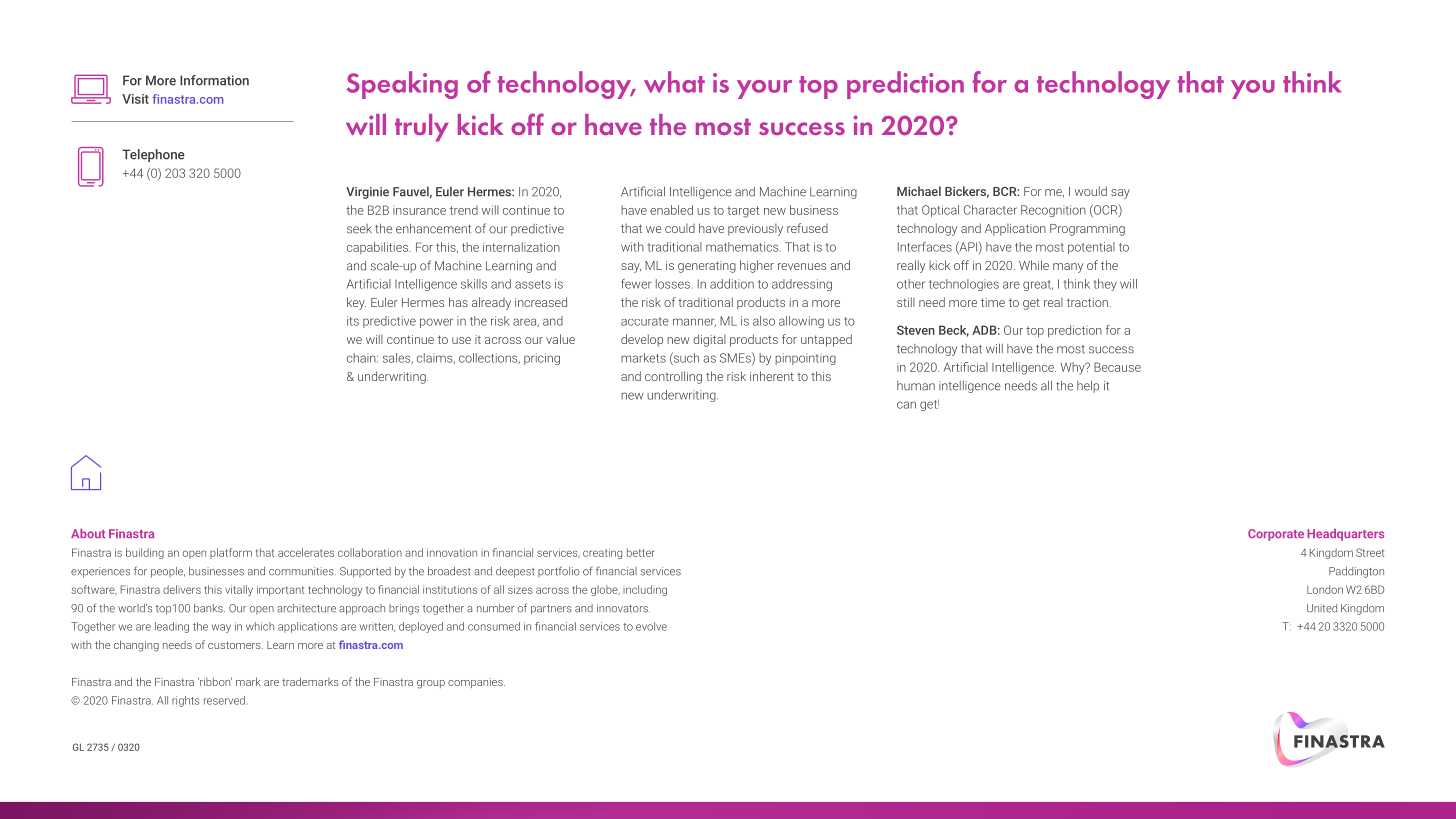 This page has height=819, width=1456. I want to click on better, so click(641, 552).
